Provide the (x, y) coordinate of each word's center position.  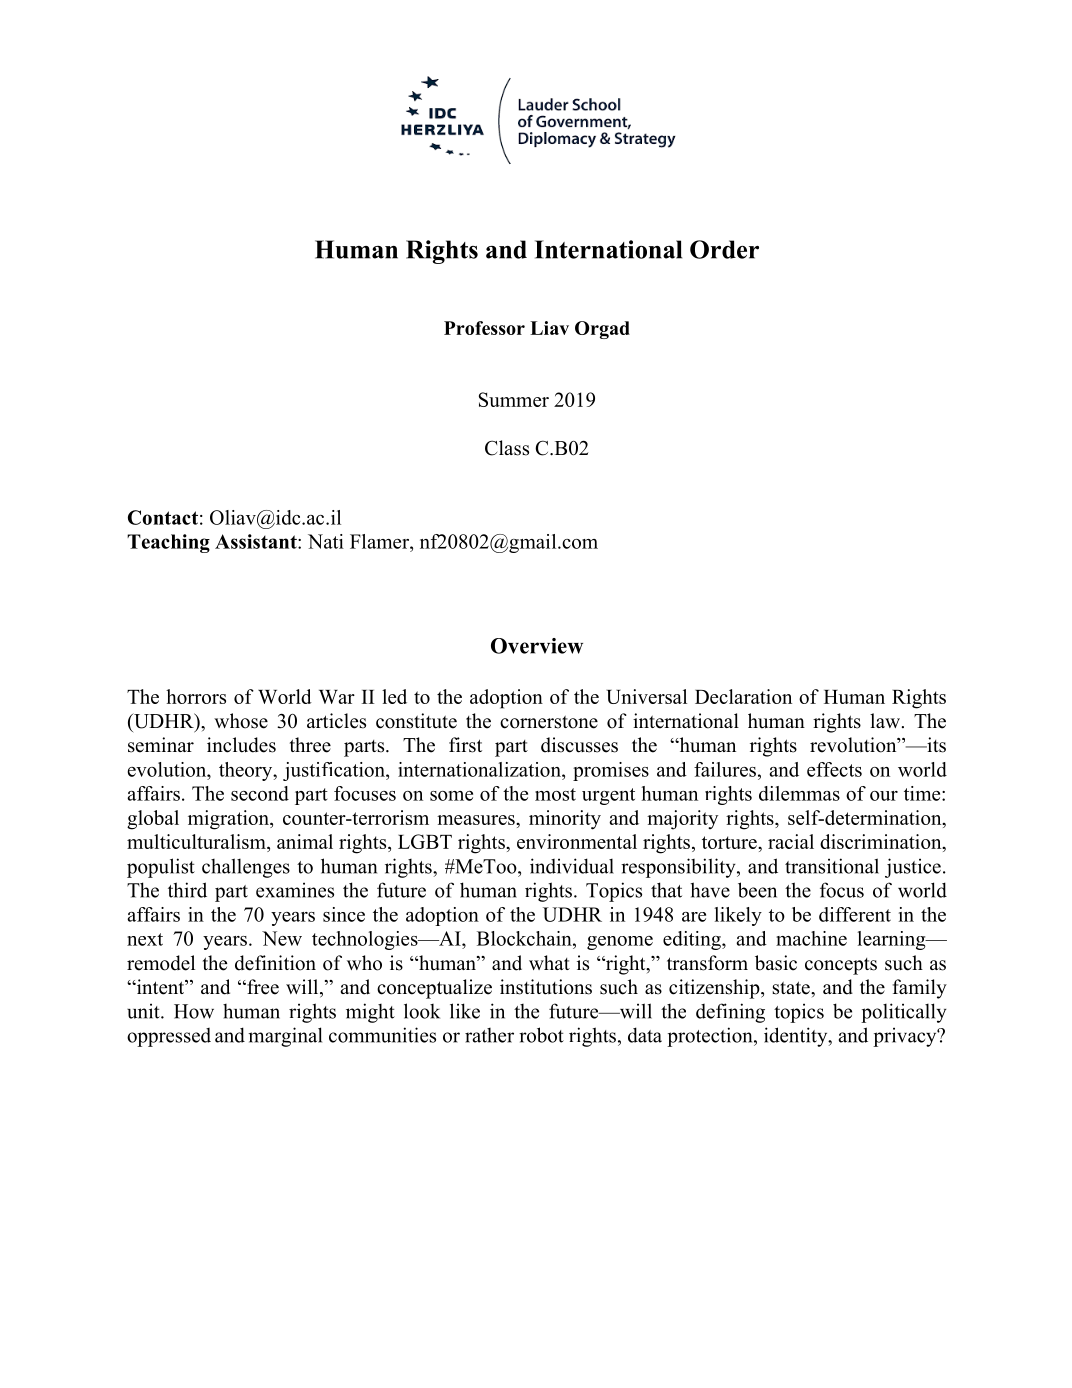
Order (724, 249)
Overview (537, 646)
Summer (514, 399)
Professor (484, 328)
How (194, 1011)
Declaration (743, 696)
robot (541, 1035)
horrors (196, 696)
